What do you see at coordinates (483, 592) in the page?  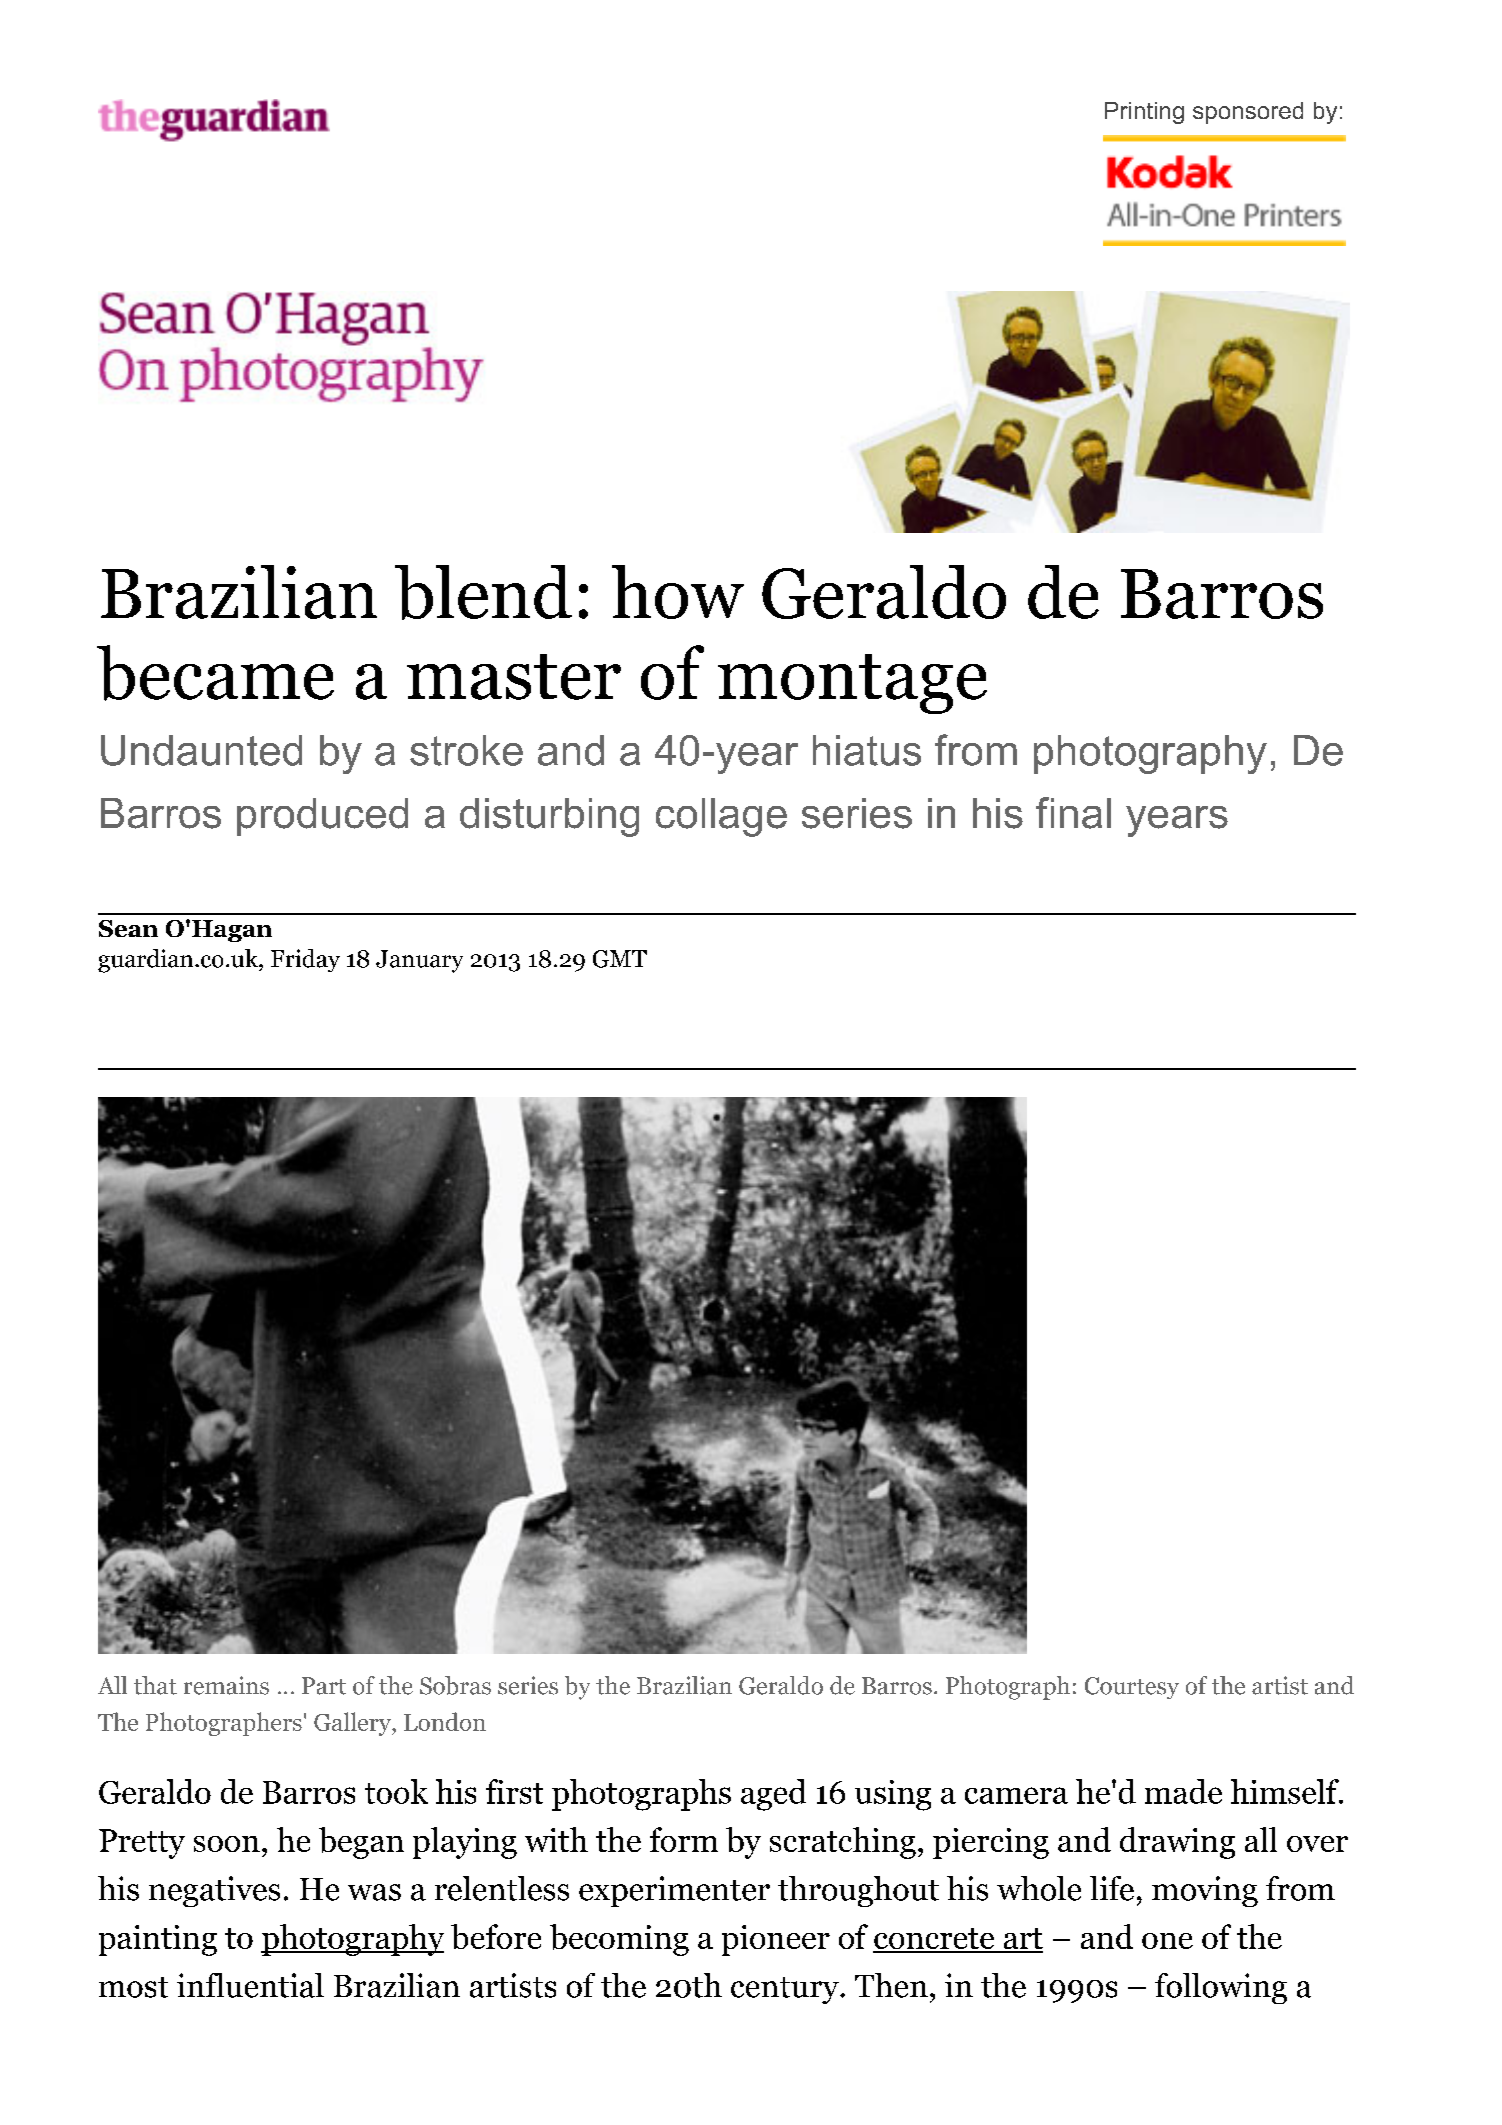 I see `blend` at bounding box center [483, 592].
